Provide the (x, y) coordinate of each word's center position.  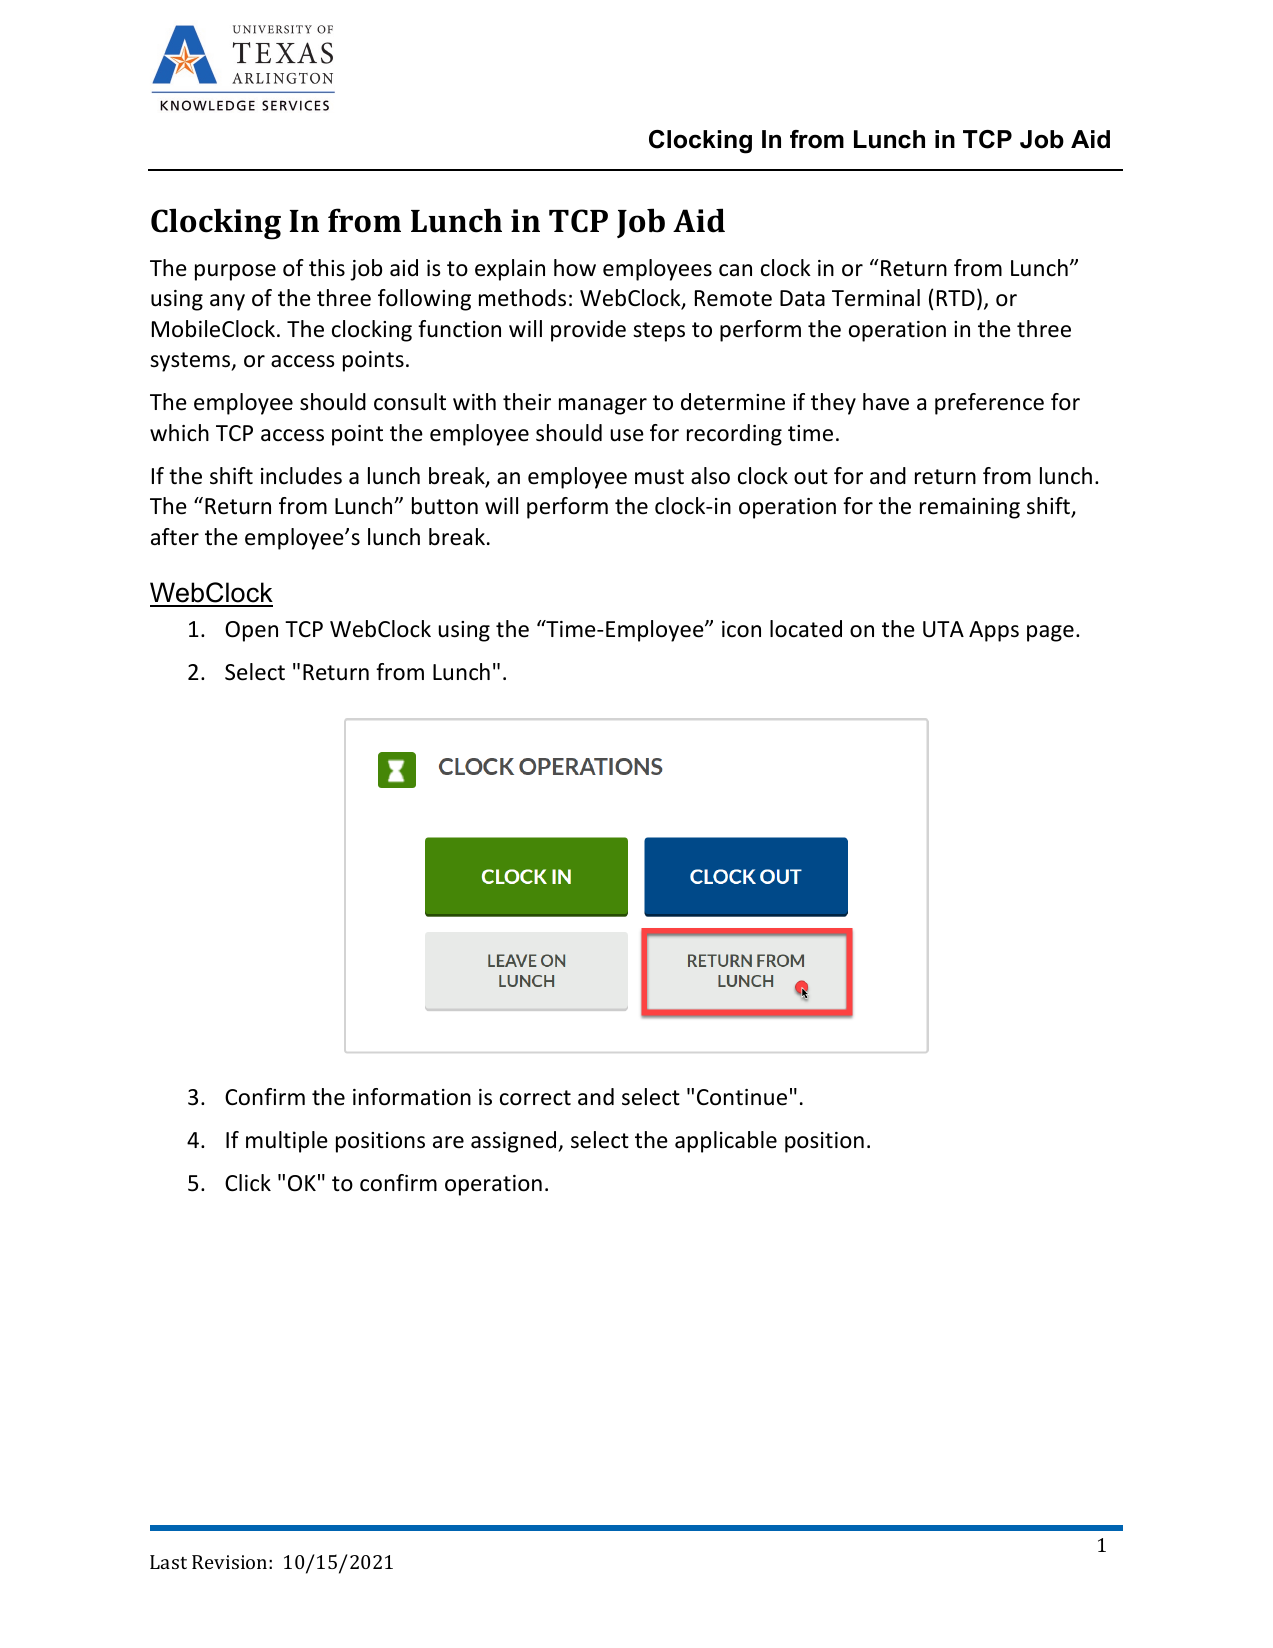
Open (251, 631)
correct (535, 1098)
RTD (956, 298)
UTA (943, 629)
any (227, 302)
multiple (287, 1142)
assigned (515, 1142)
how (575, 268)
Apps (994, 631)
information (412, 1097)
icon (741, 629)
